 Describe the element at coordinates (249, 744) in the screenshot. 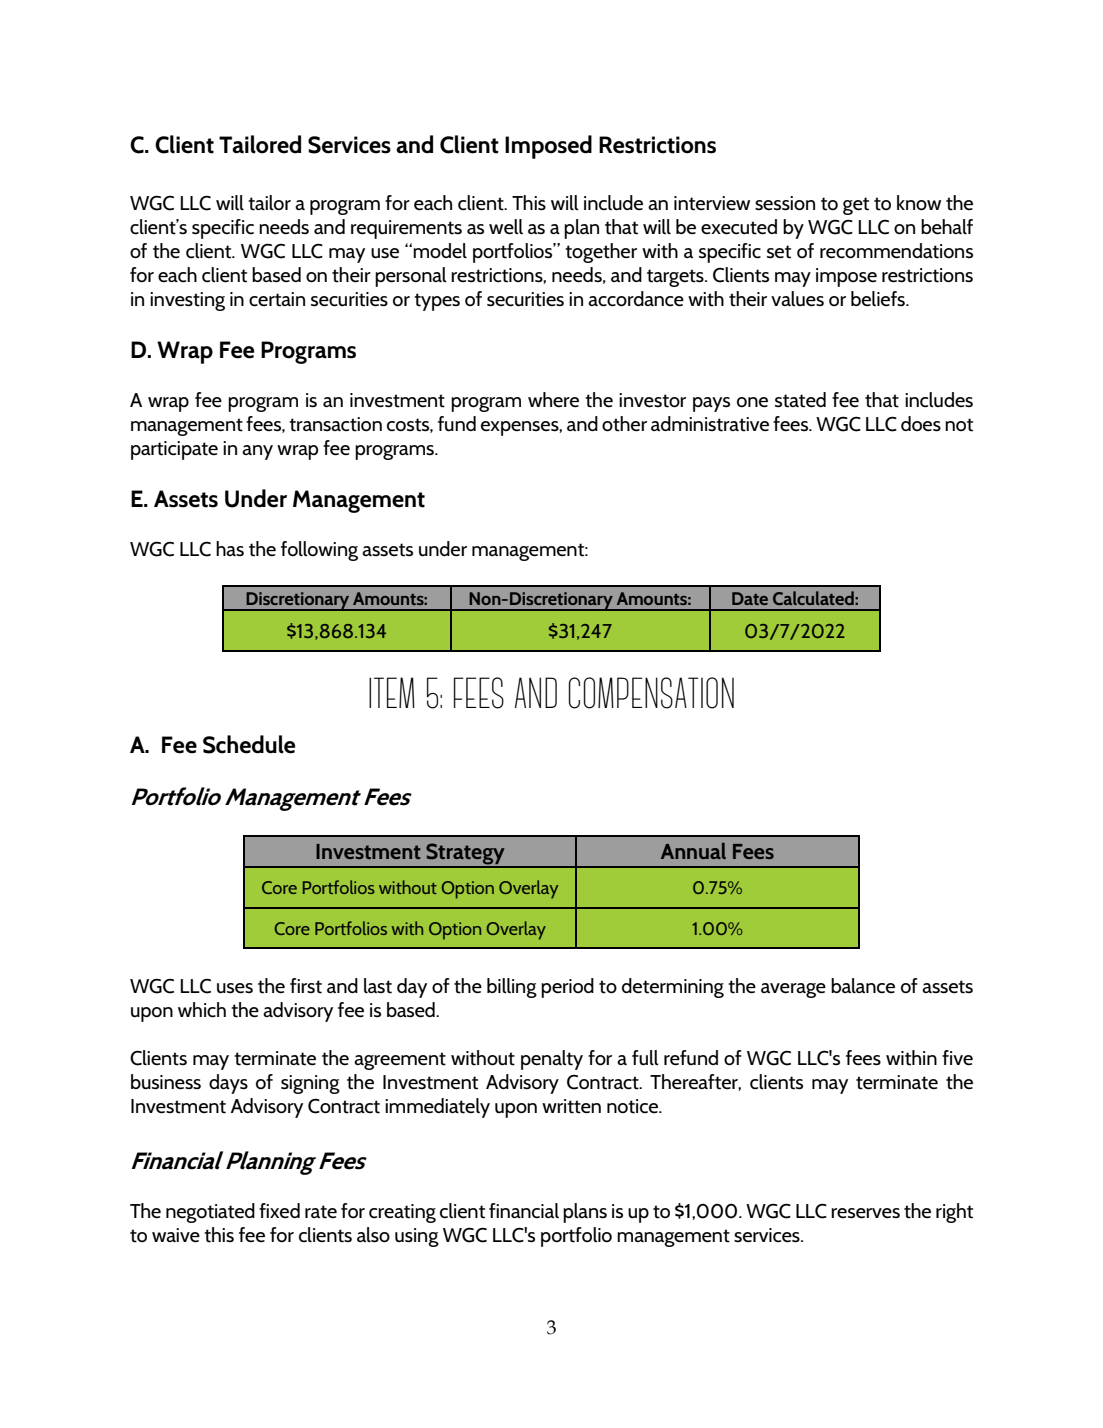

I see `Schedule` at that location.
